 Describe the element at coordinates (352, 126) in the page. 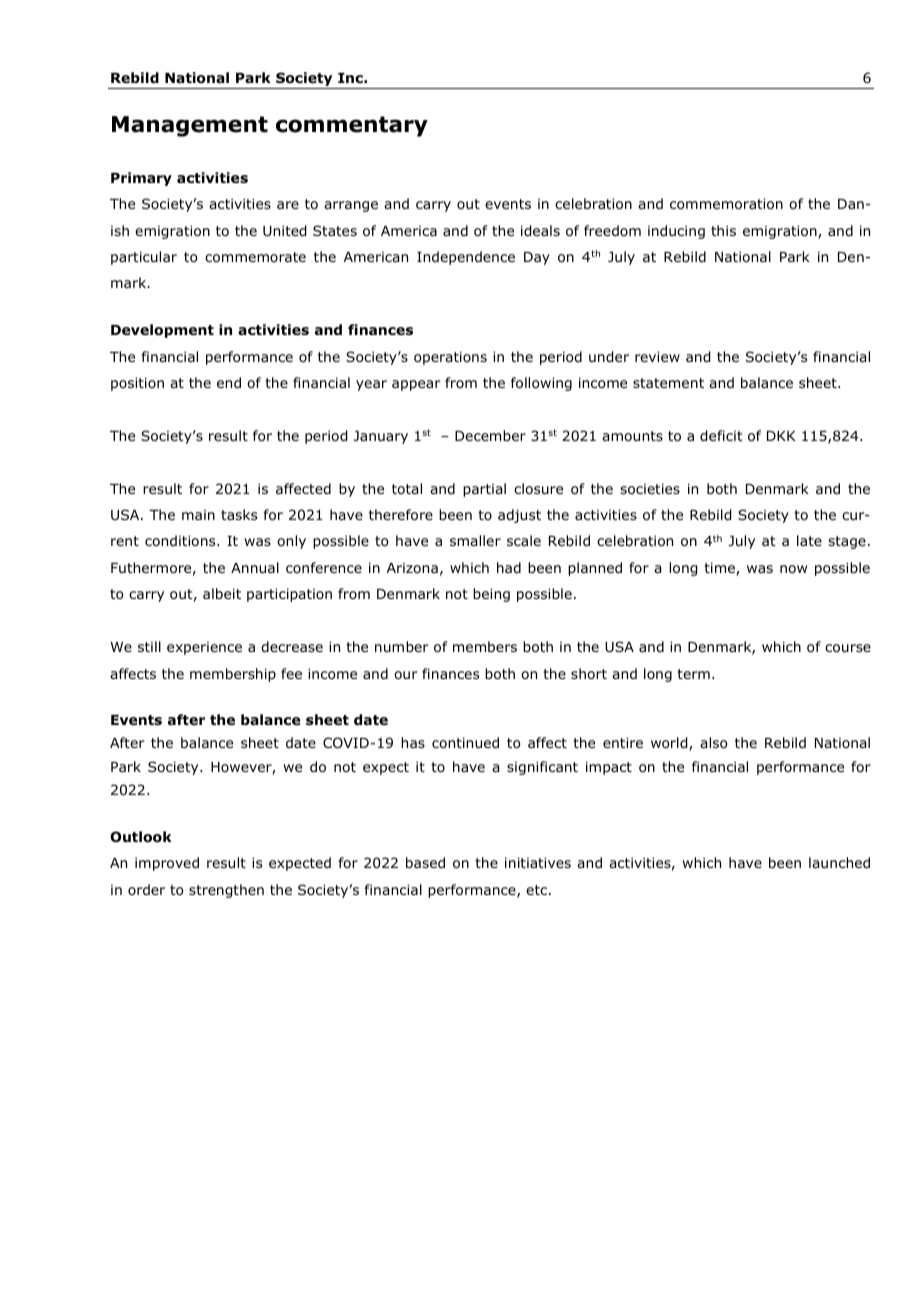

I see `commentary` at that location.
